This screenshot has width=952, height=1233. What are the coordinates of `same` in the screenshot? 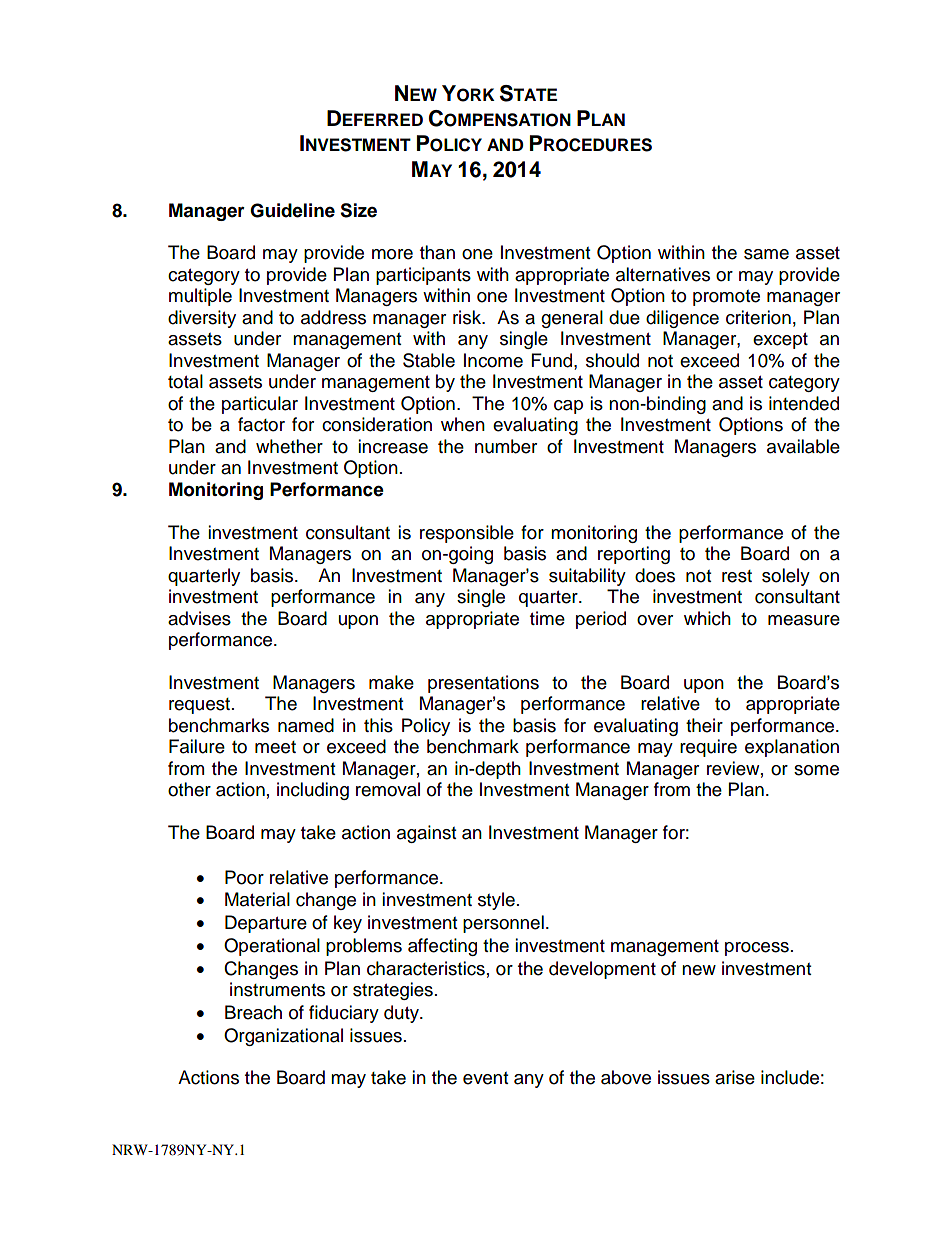 It's located at (766, 254).
